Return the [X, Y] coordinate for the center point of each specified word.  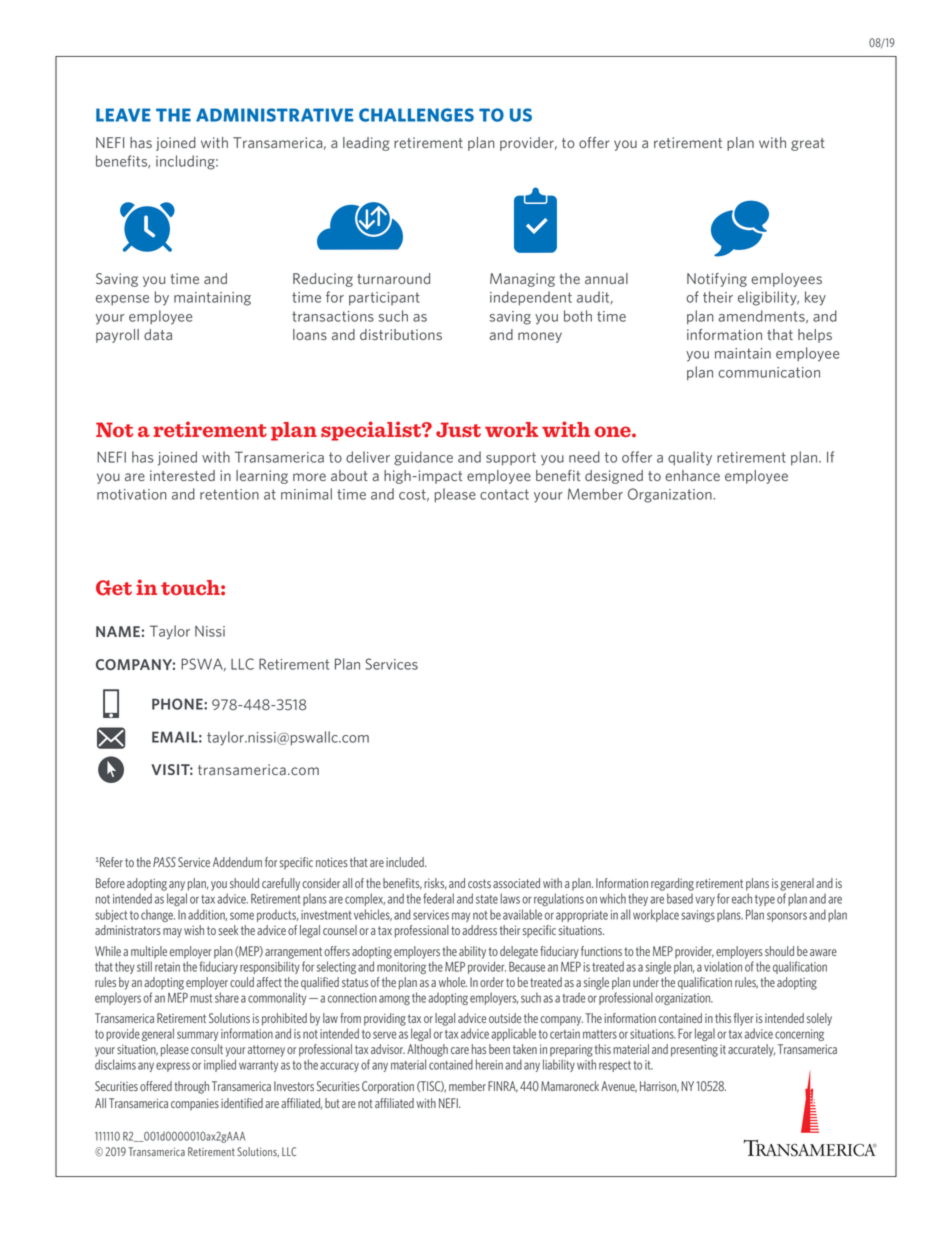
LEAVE [123, 115]
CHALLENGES [416, 115]
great [808, 144]
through [191, 1087]
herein [489, 1064]
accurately [751, 1050]
